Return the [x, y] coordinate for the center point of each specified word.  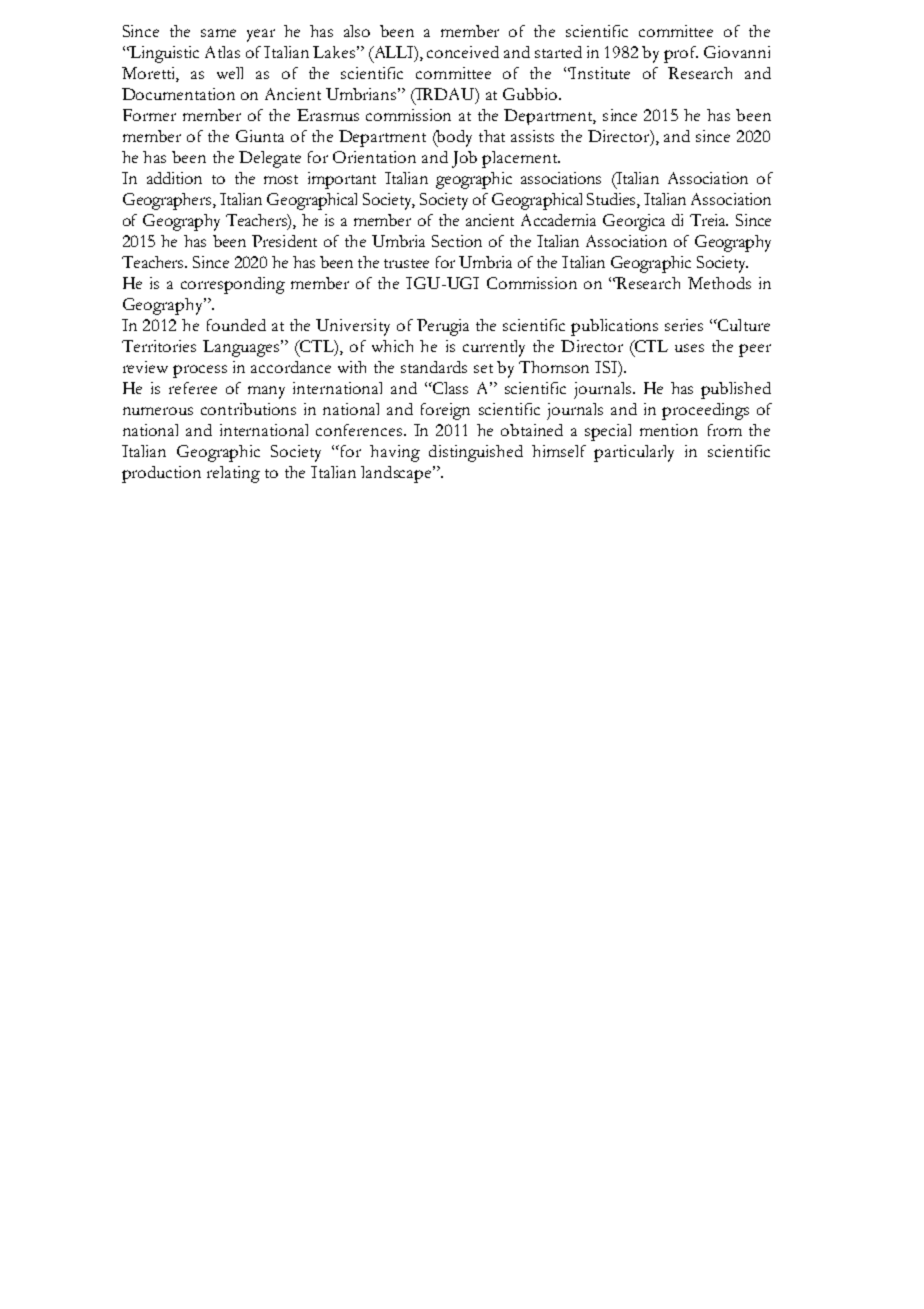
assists [532, 136]
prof [681, 54]
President [284, 241]
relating [233, 474]
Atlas [222, 52]
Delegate [270, 159]
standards [434, 367]
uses [689, 348]
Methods [719, 283]
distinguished [476, 453]
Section [457, 241]
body [453, 138]
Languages [242, 348]
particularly [634, 453]
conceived [463, 52]
